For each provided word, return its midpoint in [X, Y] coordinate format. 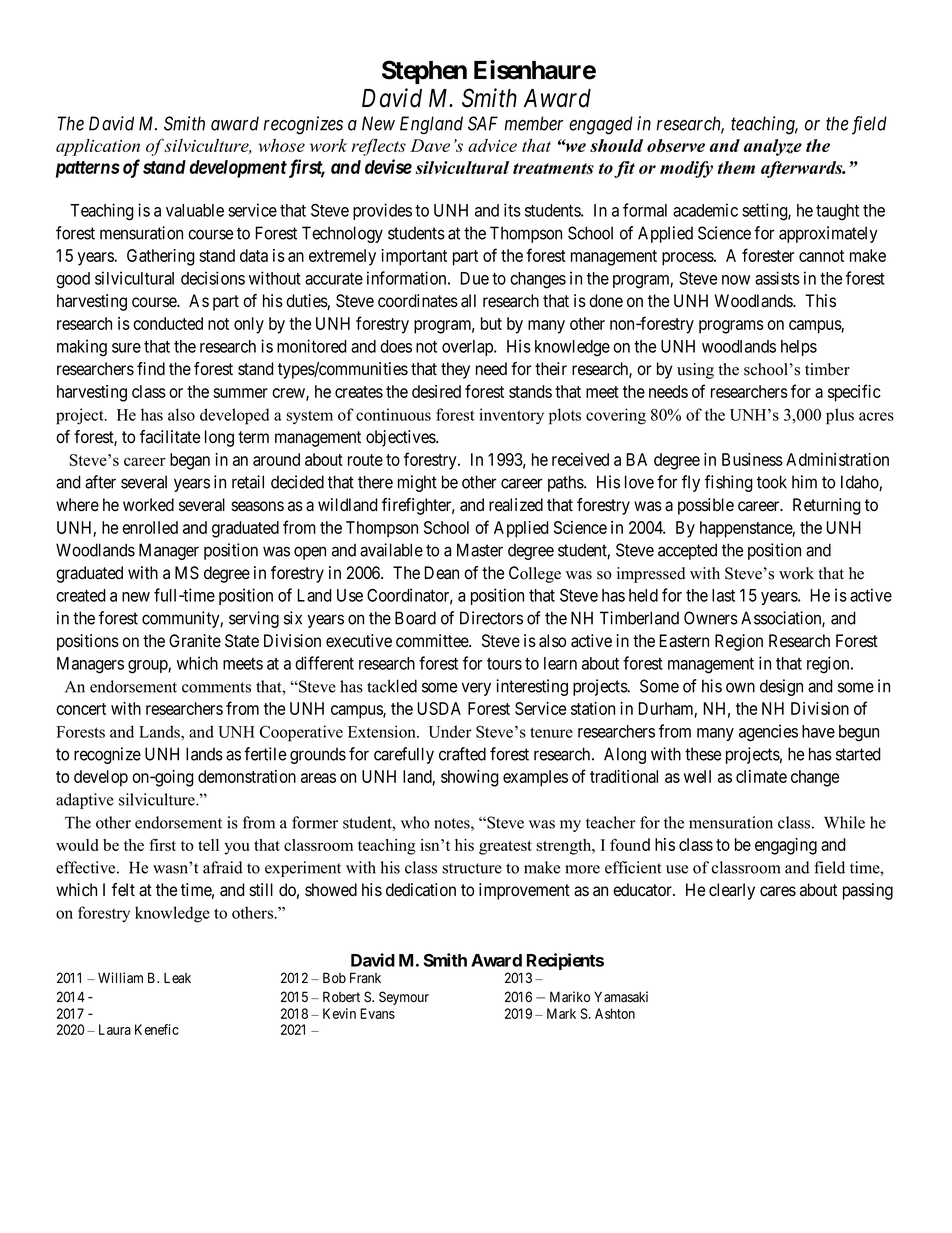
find [151, 369]
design [781, 687]
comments [216, 687]
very [476, 689]
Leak [177, 978]
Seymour [404, 998]
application [98, 147]
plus [840, 416]
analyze [773, 147]
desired [436, 391]
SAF [483, 123]
